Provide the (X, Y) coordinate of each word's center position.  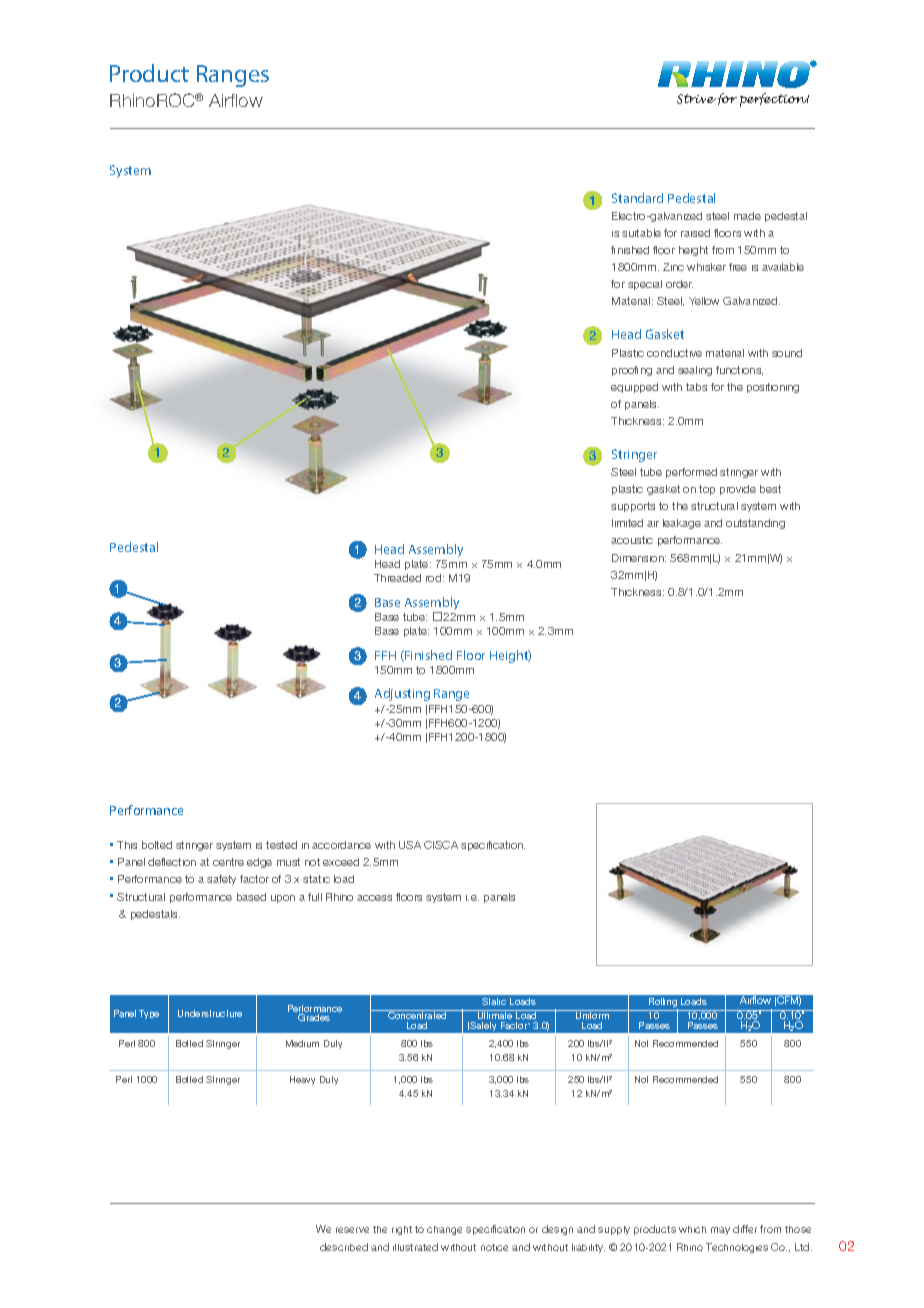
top (707, 490)
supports (633, 507)
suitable (641, 233)
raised (695, 233)
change (444, 1230)
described (344, 1247)
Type (149, 1014)
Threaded (397, 578)
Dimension (639, 558)
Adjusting (402, 694)
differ (745, 1229)
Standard (637, 198)
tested (281, 845)
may (720, 1231)
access (374, 898)
